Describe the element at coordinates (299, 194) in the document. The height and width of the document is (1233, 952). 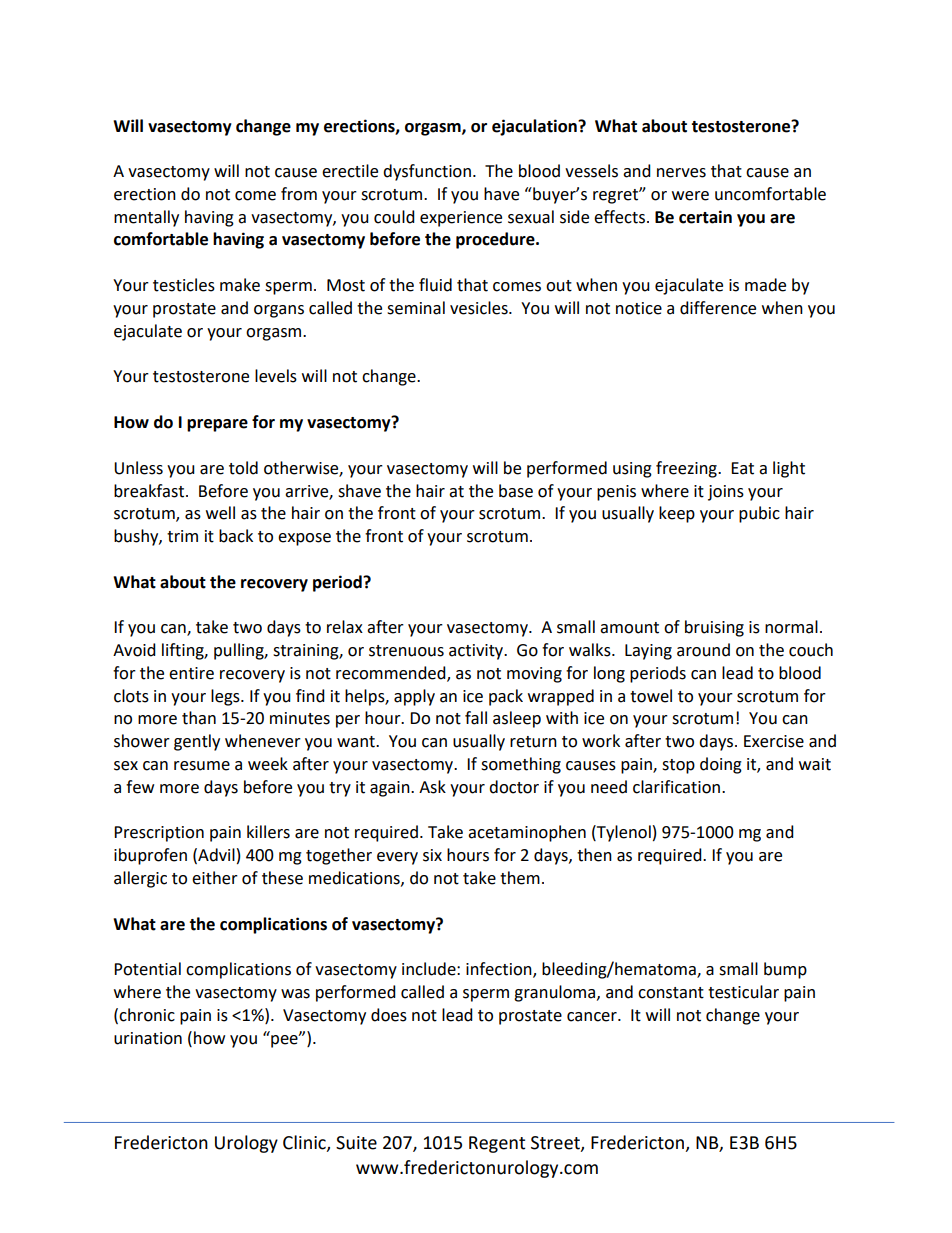
I see `from` at that location.
